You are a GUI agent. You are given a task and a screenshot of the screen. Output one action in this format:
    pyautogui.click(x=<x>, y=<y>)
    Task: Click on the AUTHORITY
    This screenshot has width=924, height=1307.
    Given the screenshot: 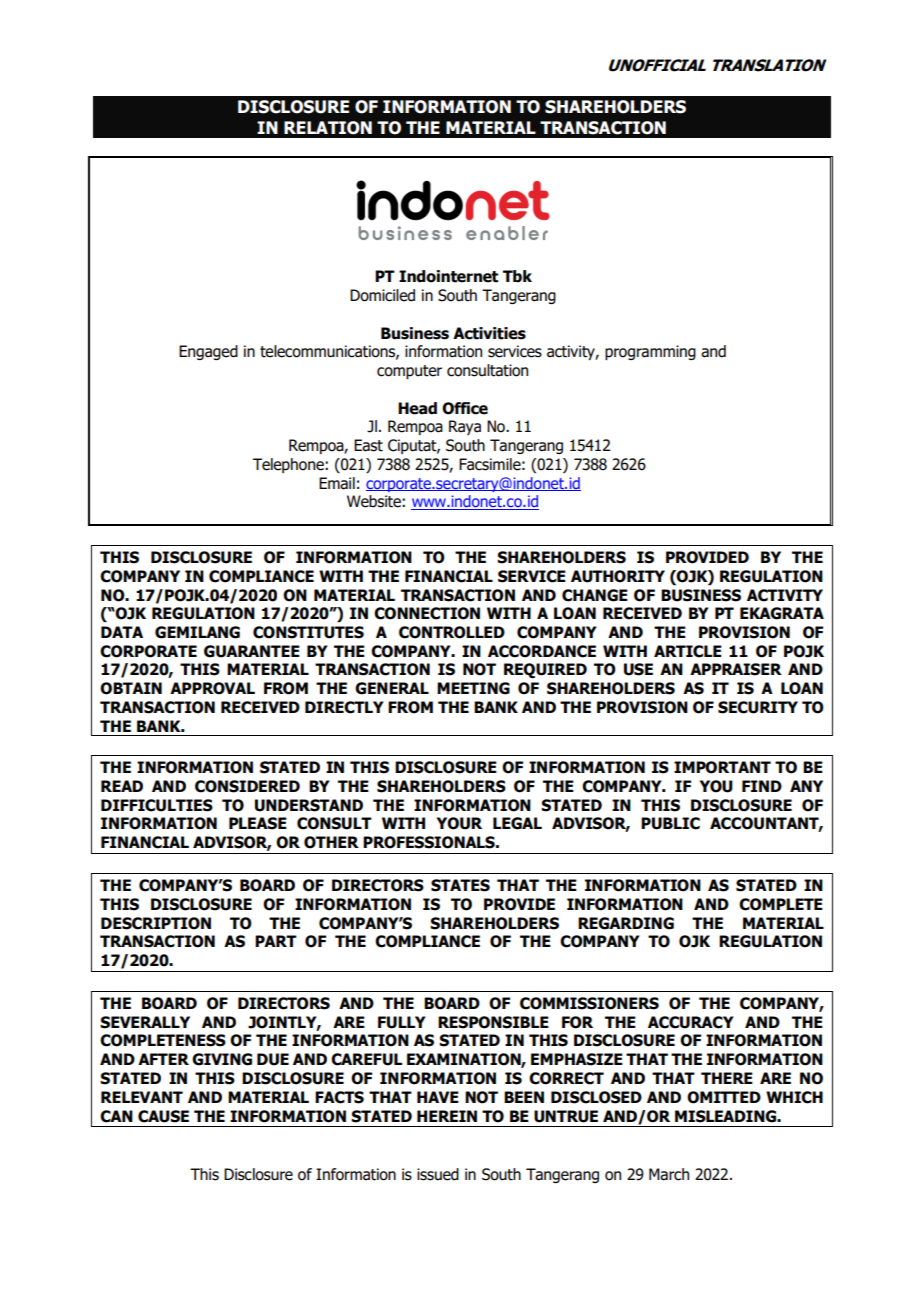 What is the action you would take?
    pyautogui.click(x=618, y=576)
